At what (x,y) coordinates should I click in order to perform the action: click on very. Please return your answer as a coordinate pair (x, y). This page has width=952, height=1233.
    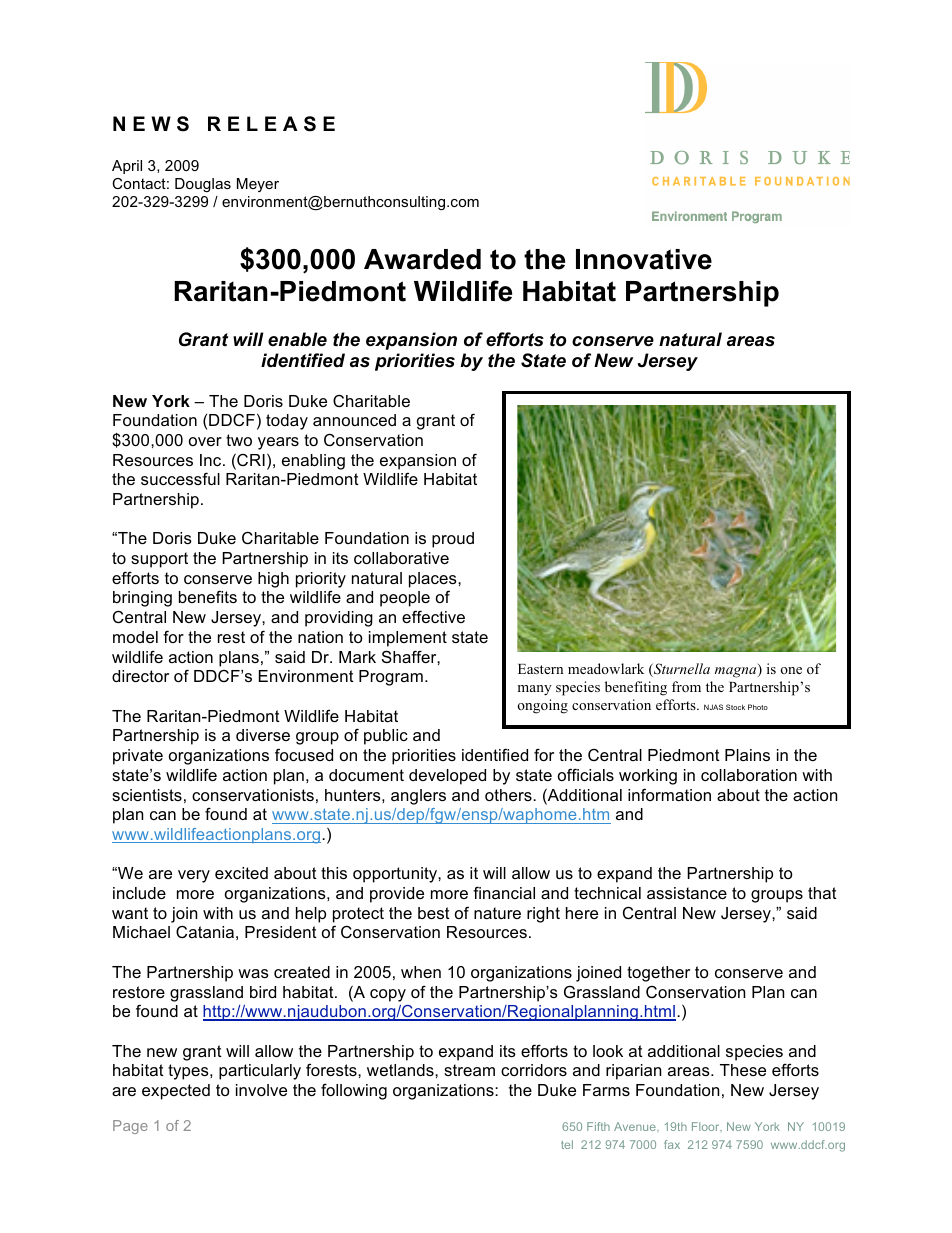
    Looking at the image, I should click on (194, 876).
